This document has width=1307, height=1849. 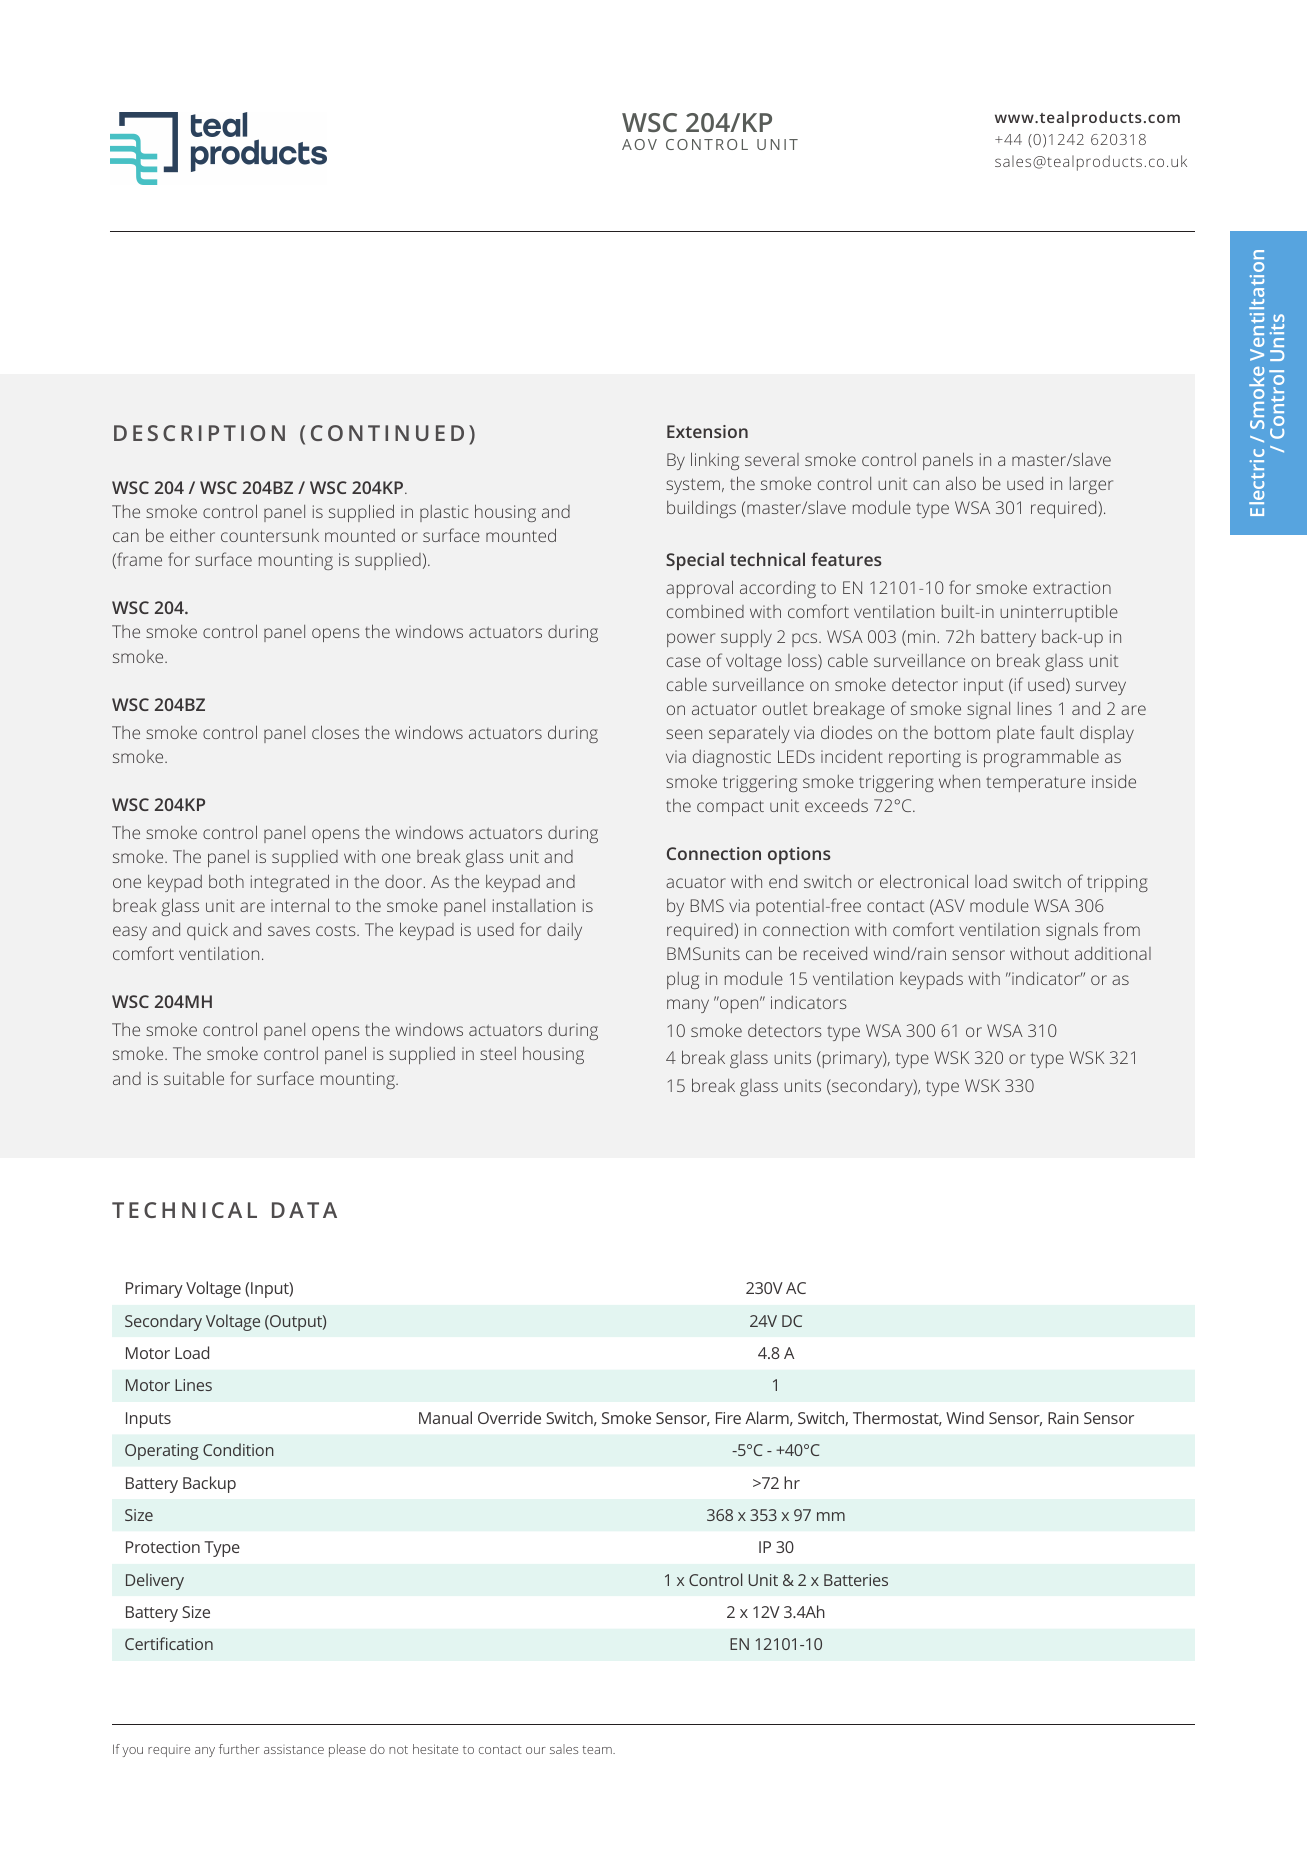 What do you see at coordinates (598, 1750) in the document?
I see `team` at bounding box center [598, 1750].
